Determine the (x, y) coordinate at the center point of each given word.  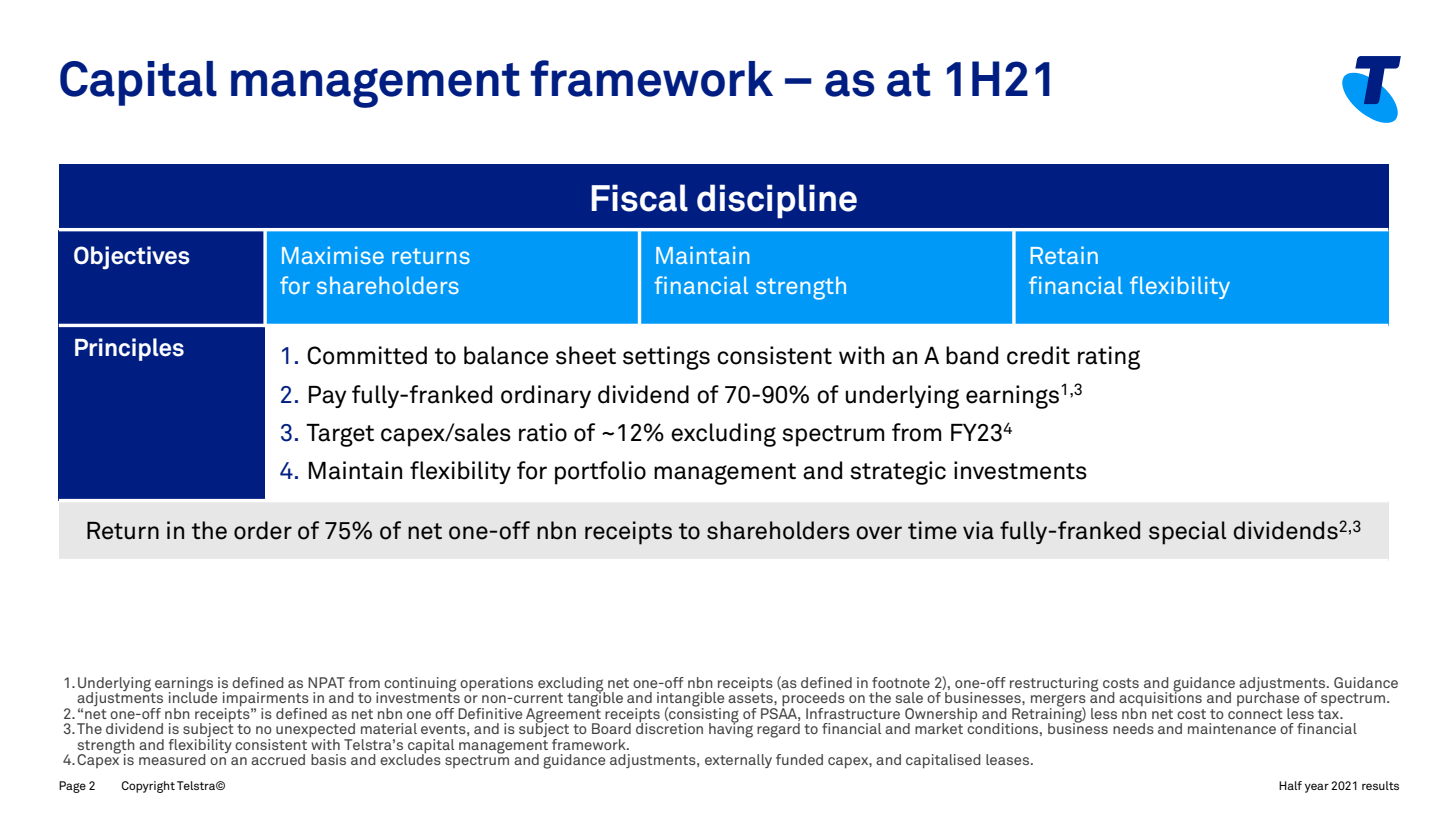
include (193, 696)
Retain (1064, 255)
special (1187, 533)
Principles (129, 349)
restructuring (1054, 684)
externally (738, 761)
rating (1109, 358)
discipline (777, 201)
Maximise (333, 255)
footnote (901, 682)
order (263, 530)
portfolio (600, 473)
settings (666, 358)
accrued (278, 759)
